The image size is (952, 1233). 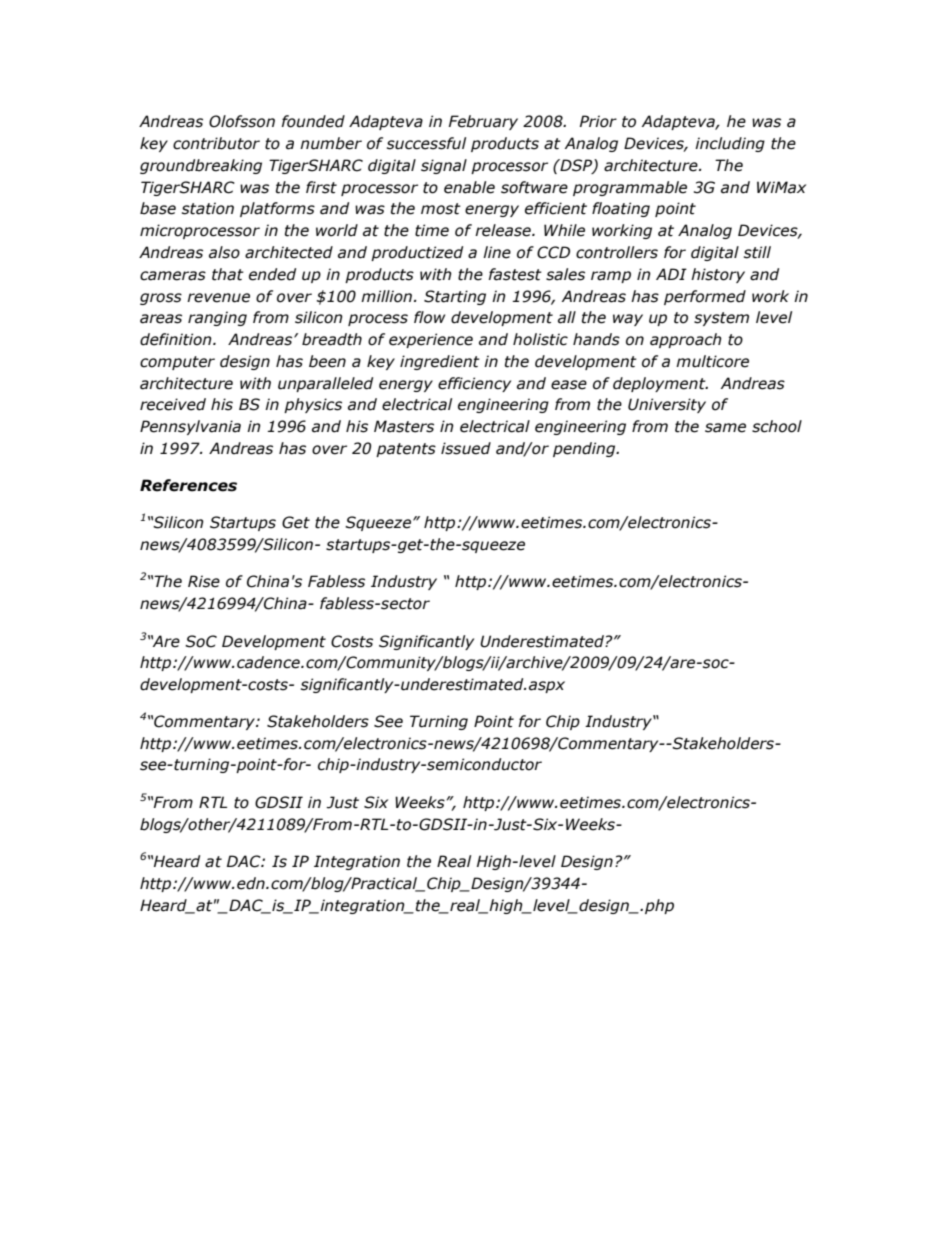 I want to click on Rise, so click(x=204, y=581).
